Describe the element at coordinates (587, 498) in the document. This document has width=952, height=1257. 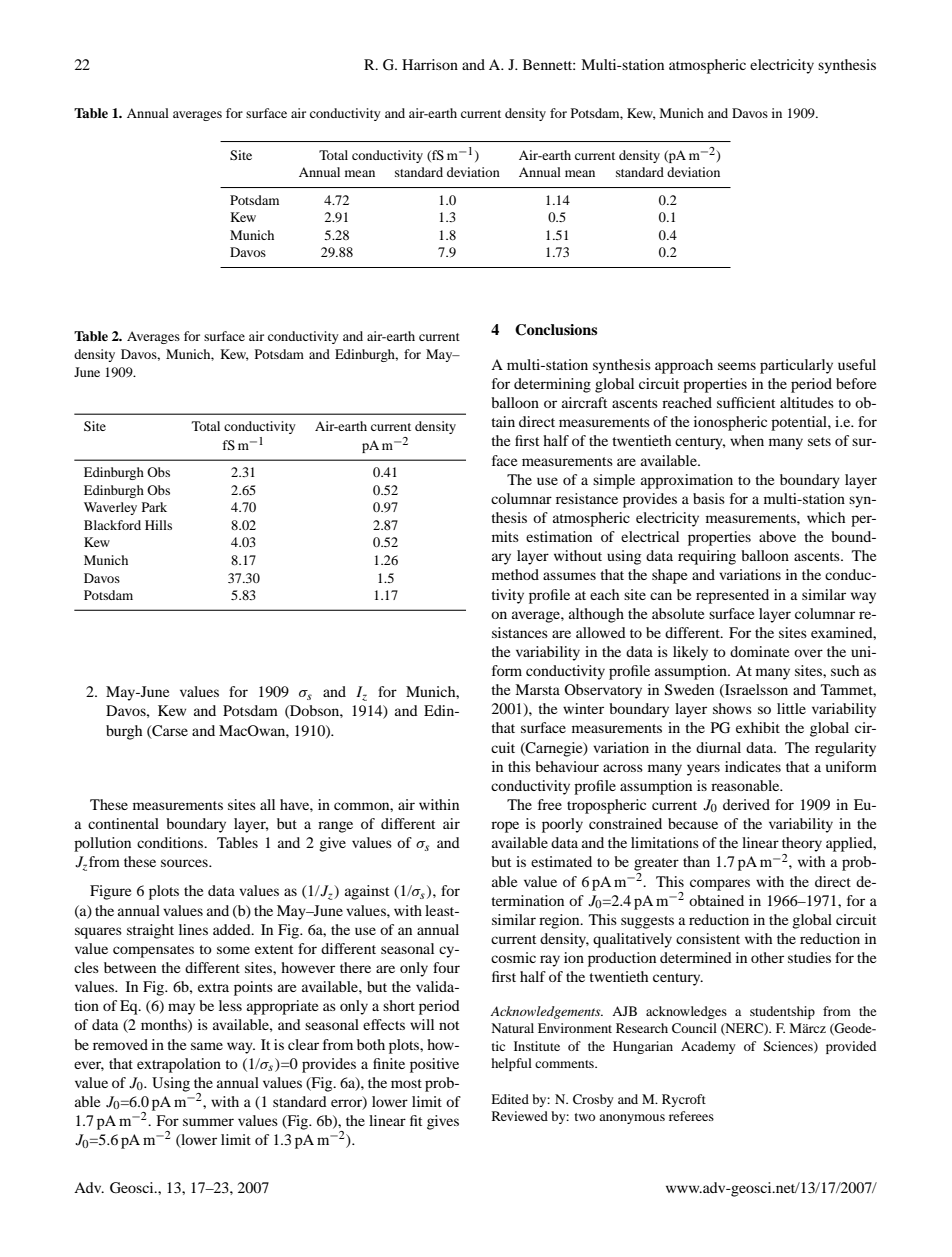
I see `resistance` at that location.
